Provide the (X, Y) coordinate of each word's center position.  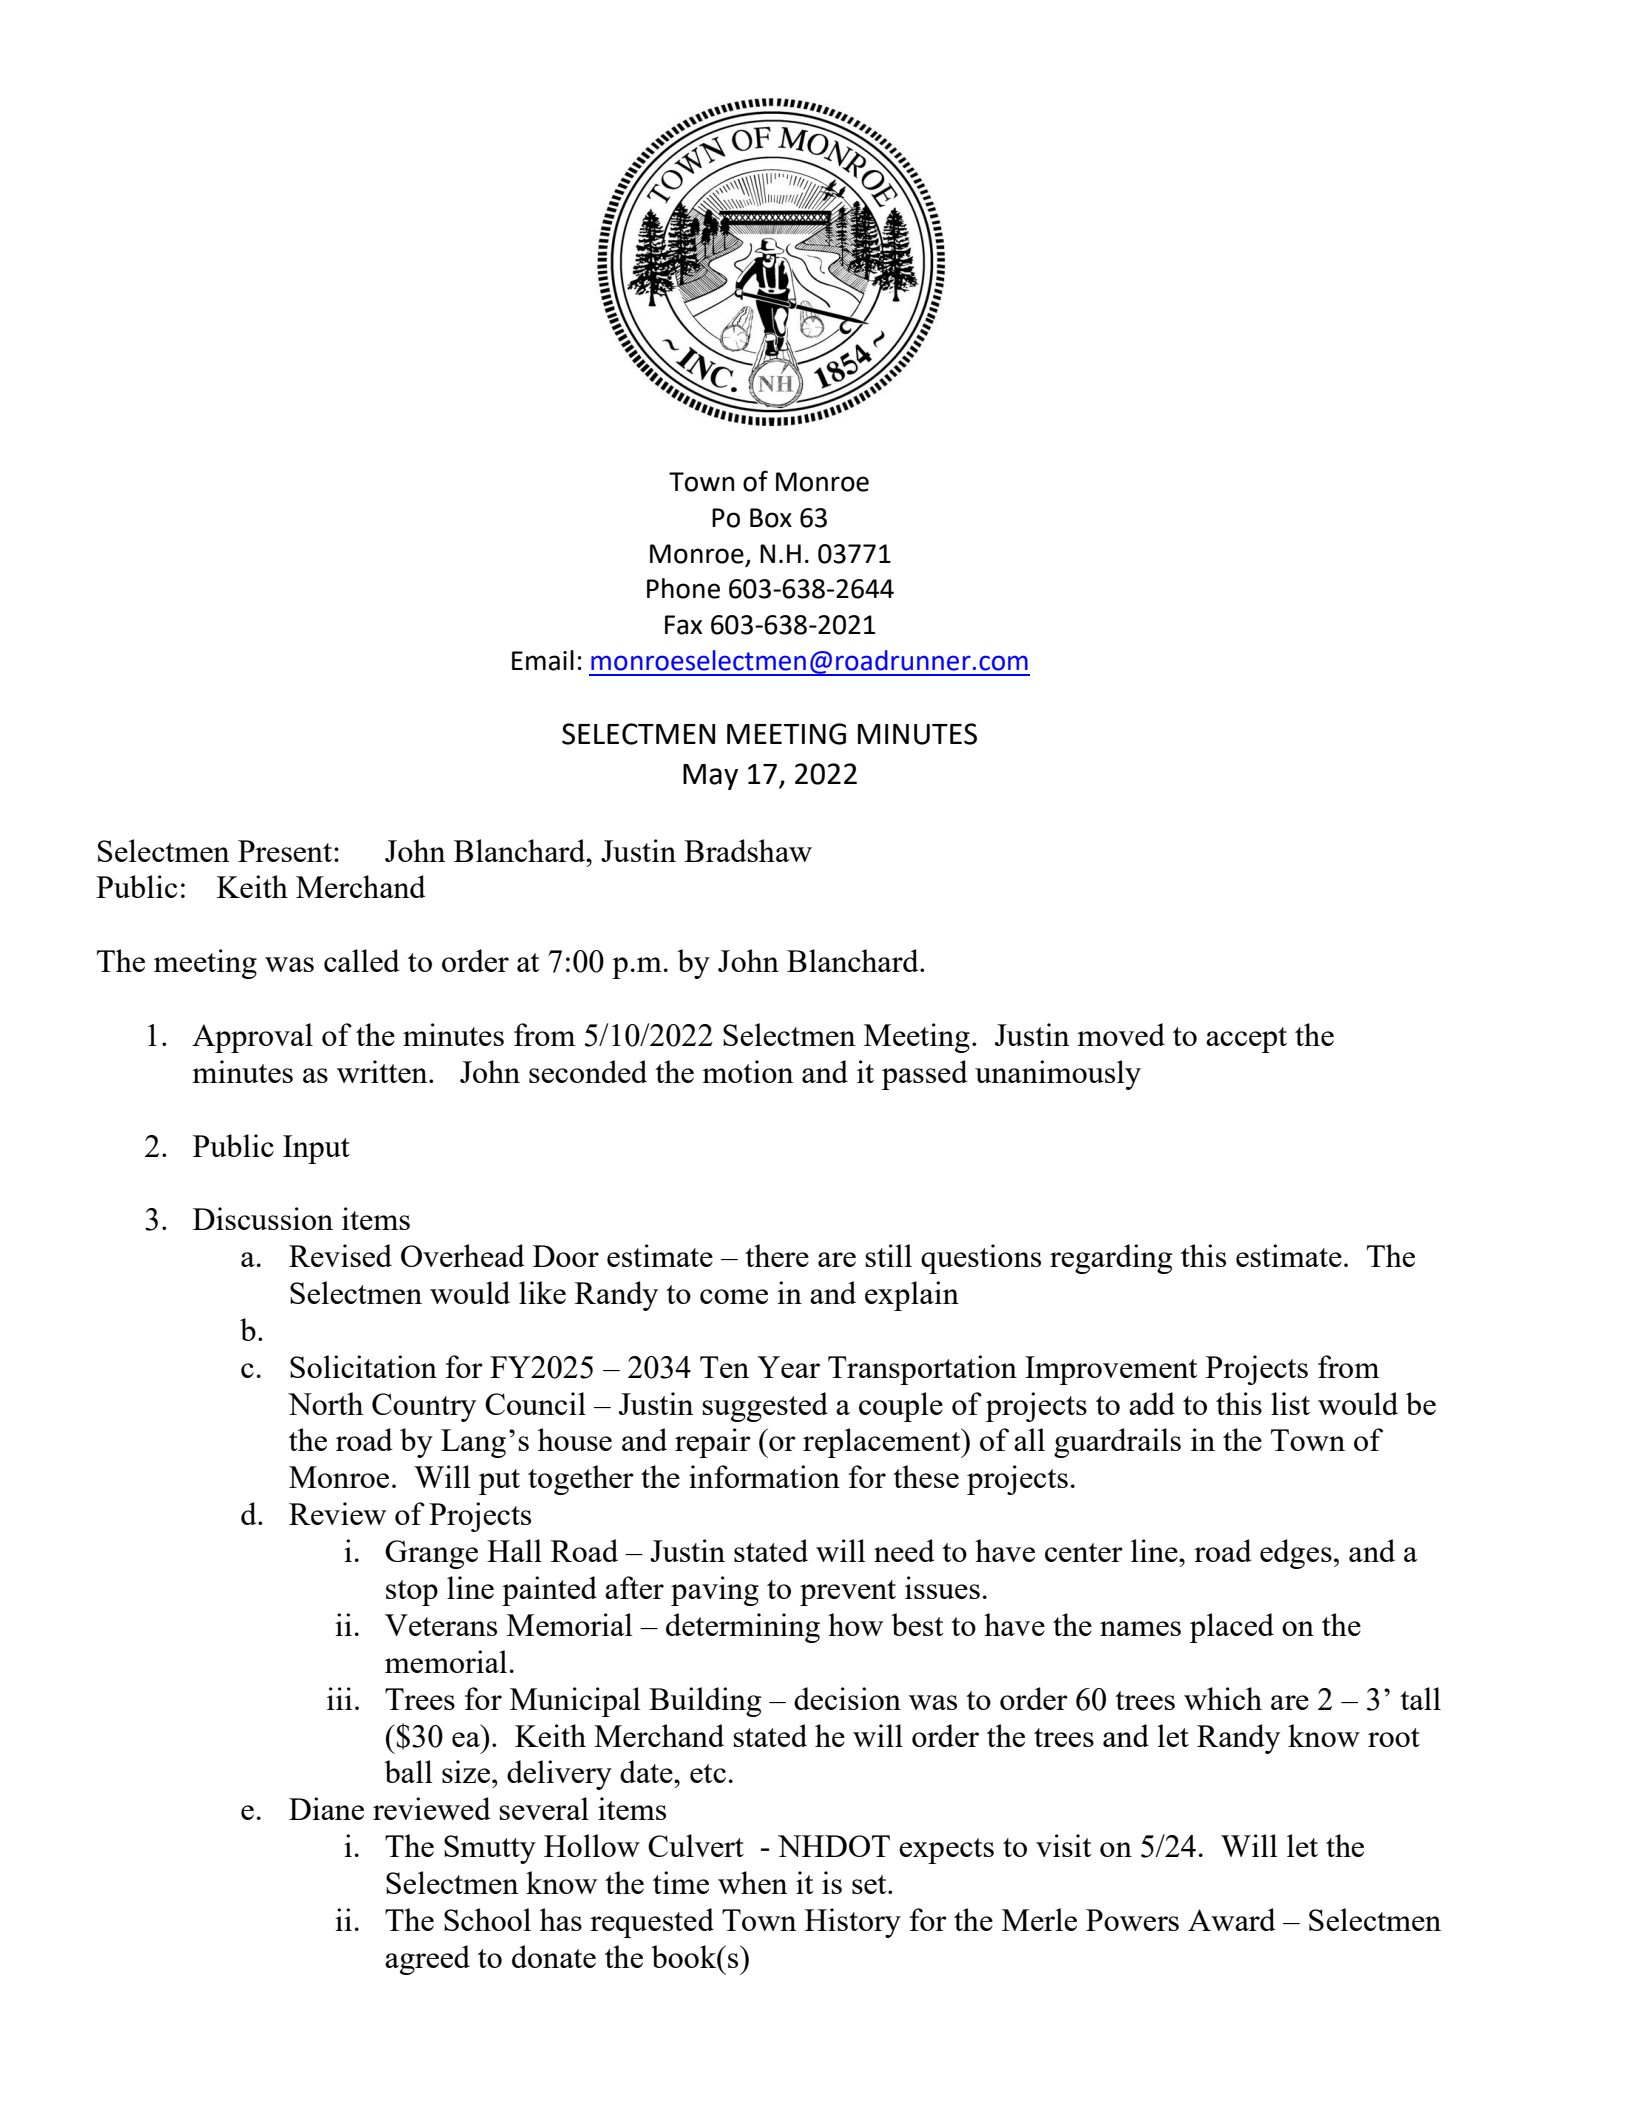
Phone (683, 588)
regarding (1111, 1259)
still (888, 1255)
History (853, 1923)
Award (1232, 1919)
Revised (340, 1255)
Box (771, 518)
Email (543, 660)
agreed (427, 1960)
